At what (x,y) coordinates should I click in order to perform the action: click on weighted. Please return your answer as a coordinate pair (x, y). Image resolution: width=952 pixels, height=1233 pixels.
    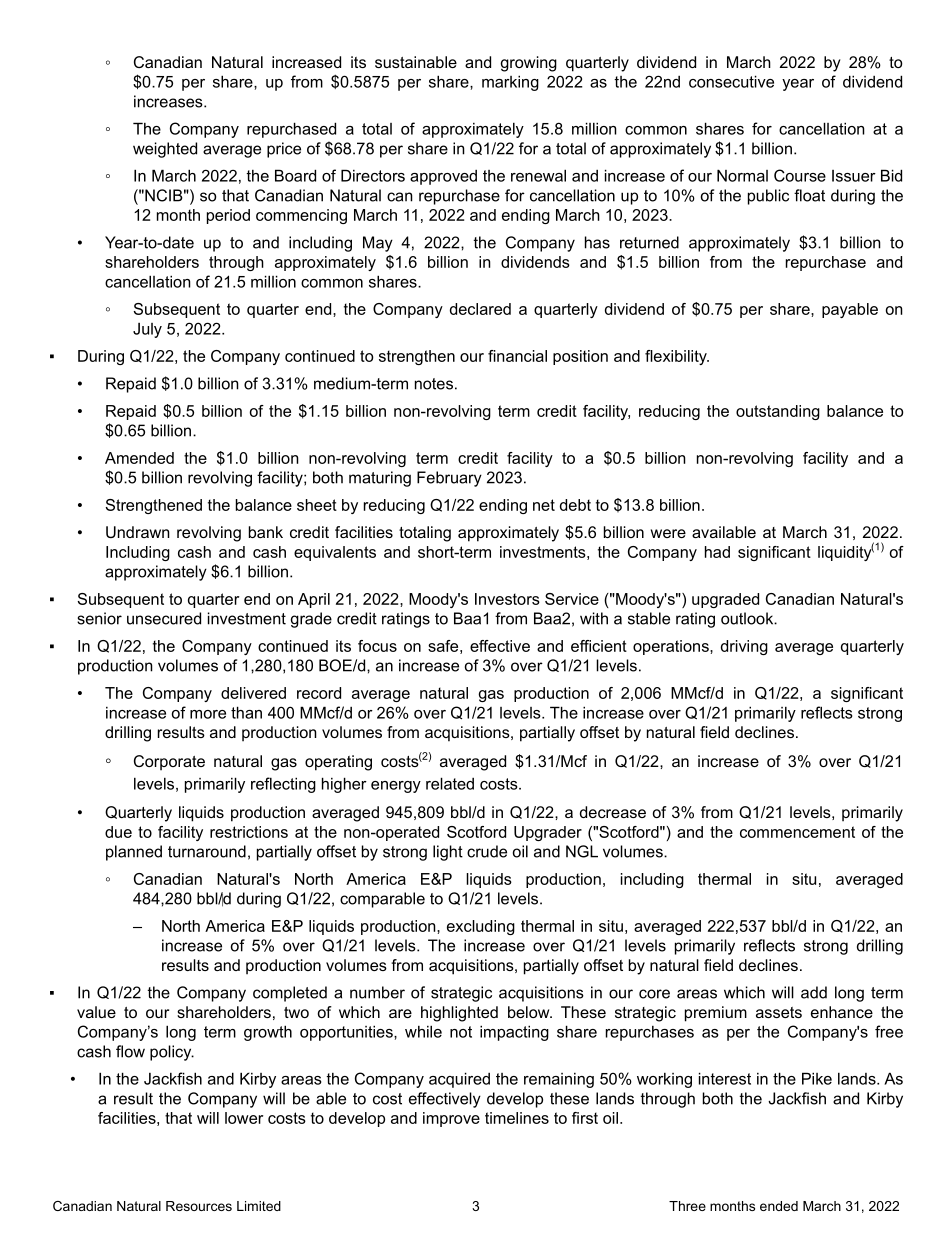
    Looking at the image, I should click on (165, 150).
